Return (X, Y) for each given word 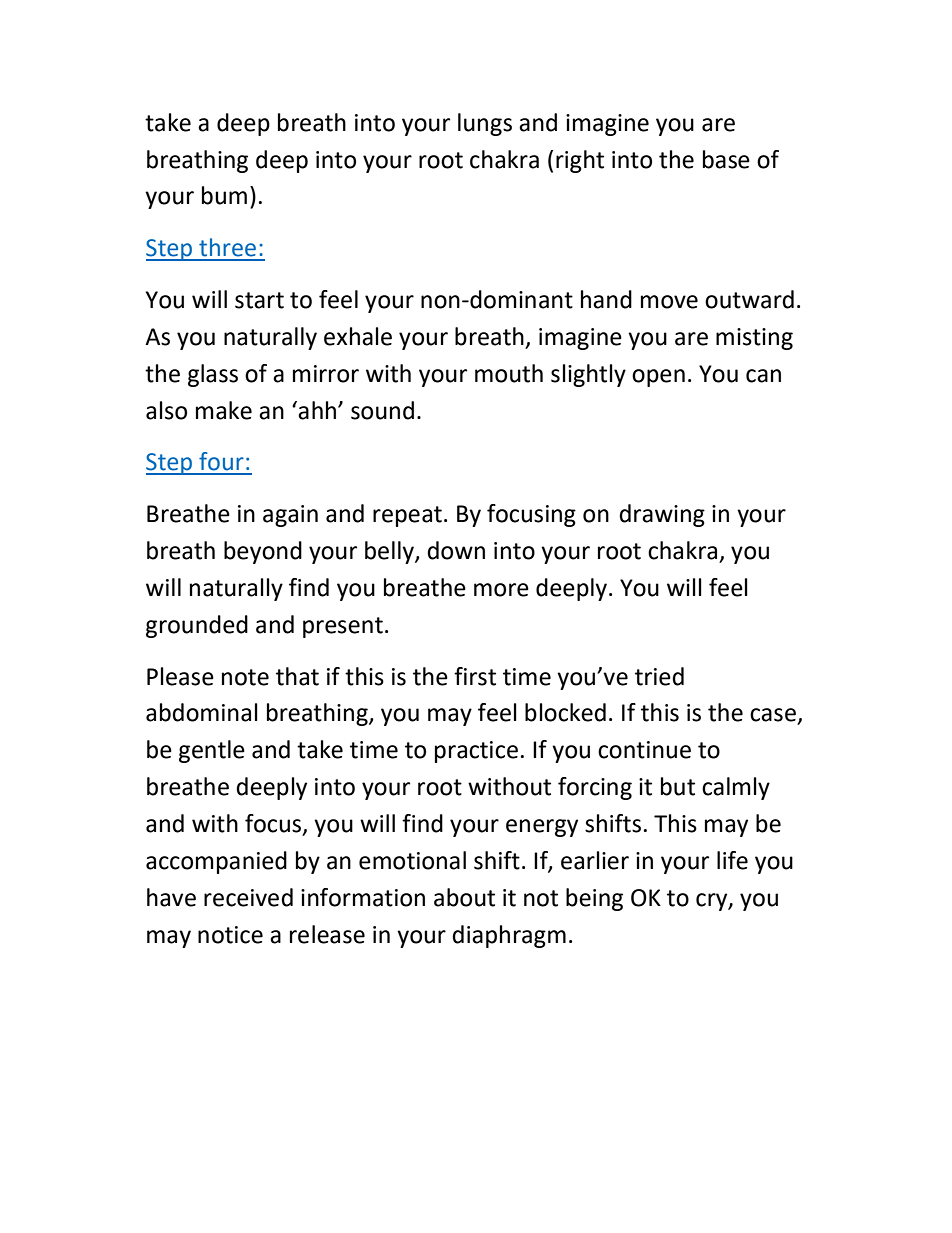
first (475, 676)
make (224, 410)
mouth (509, 373)
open (658, 378)
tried (659, 676)
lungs (485, 124)
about (464, 897)
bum (224, 195)
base (726, 159)
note (245, 677)
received (248, 897)
